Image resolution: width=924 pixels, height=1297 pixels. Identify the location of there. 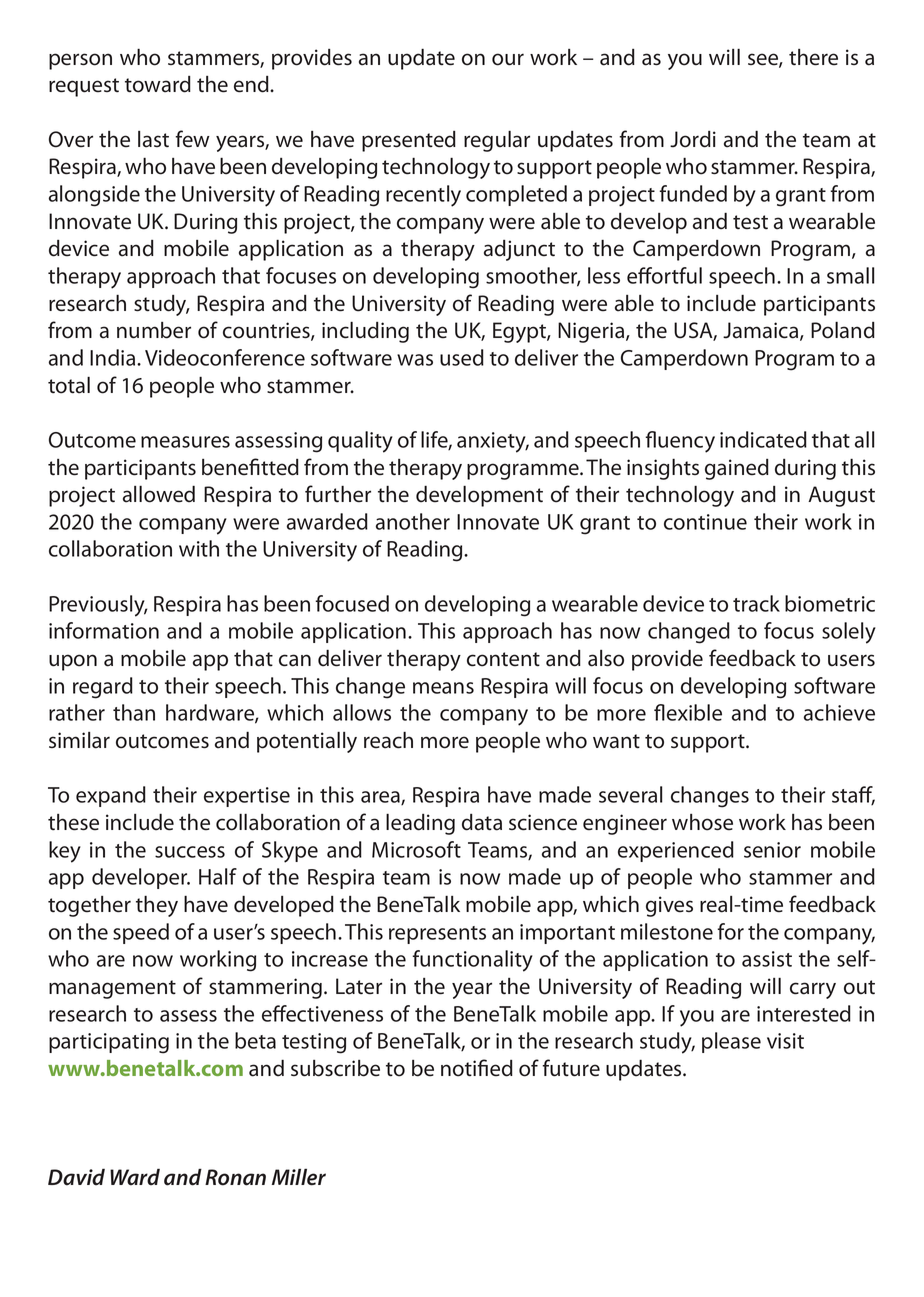
(813, 57).
